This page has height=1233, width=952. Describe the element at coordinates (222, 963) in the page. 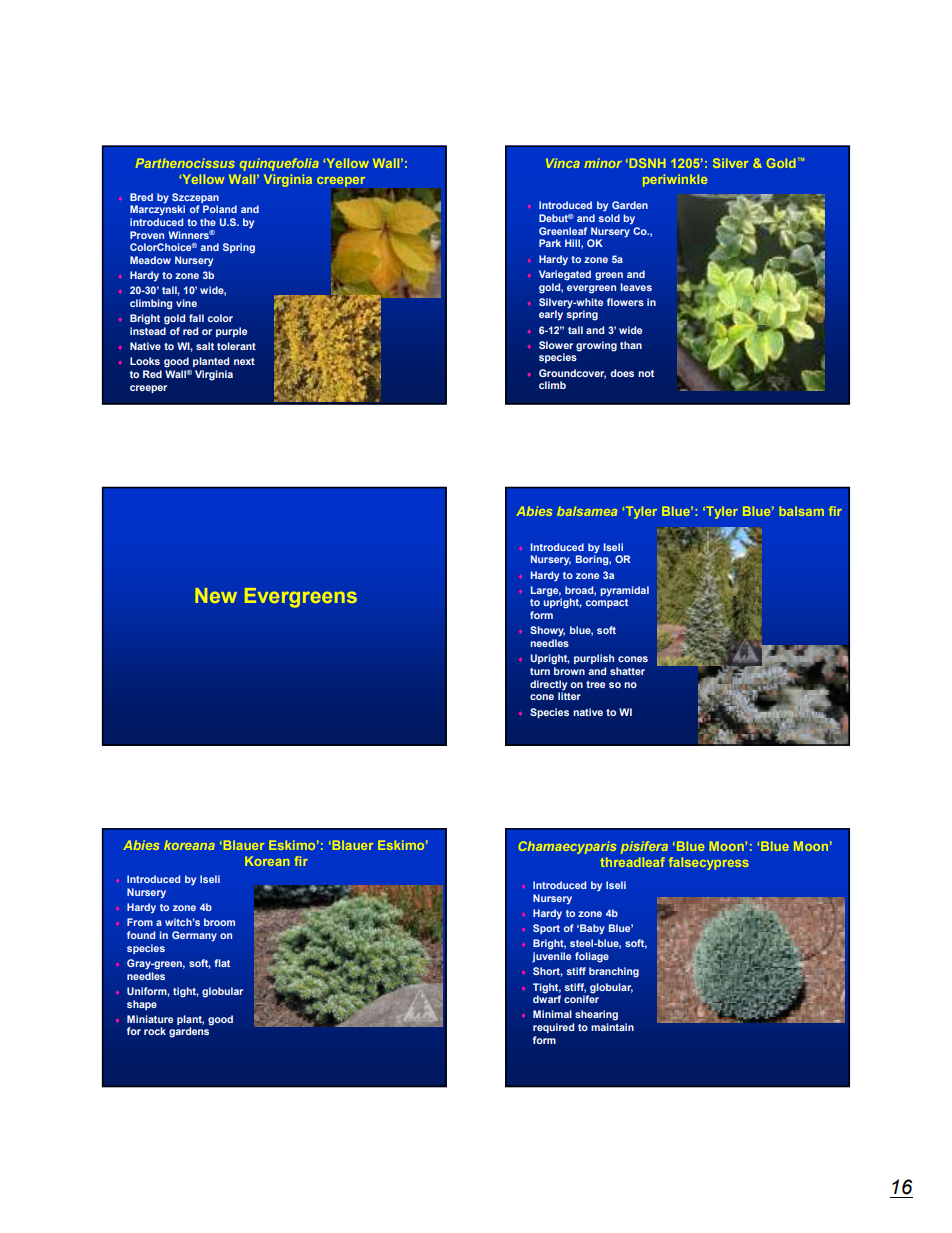

I see `flat` at that location.
